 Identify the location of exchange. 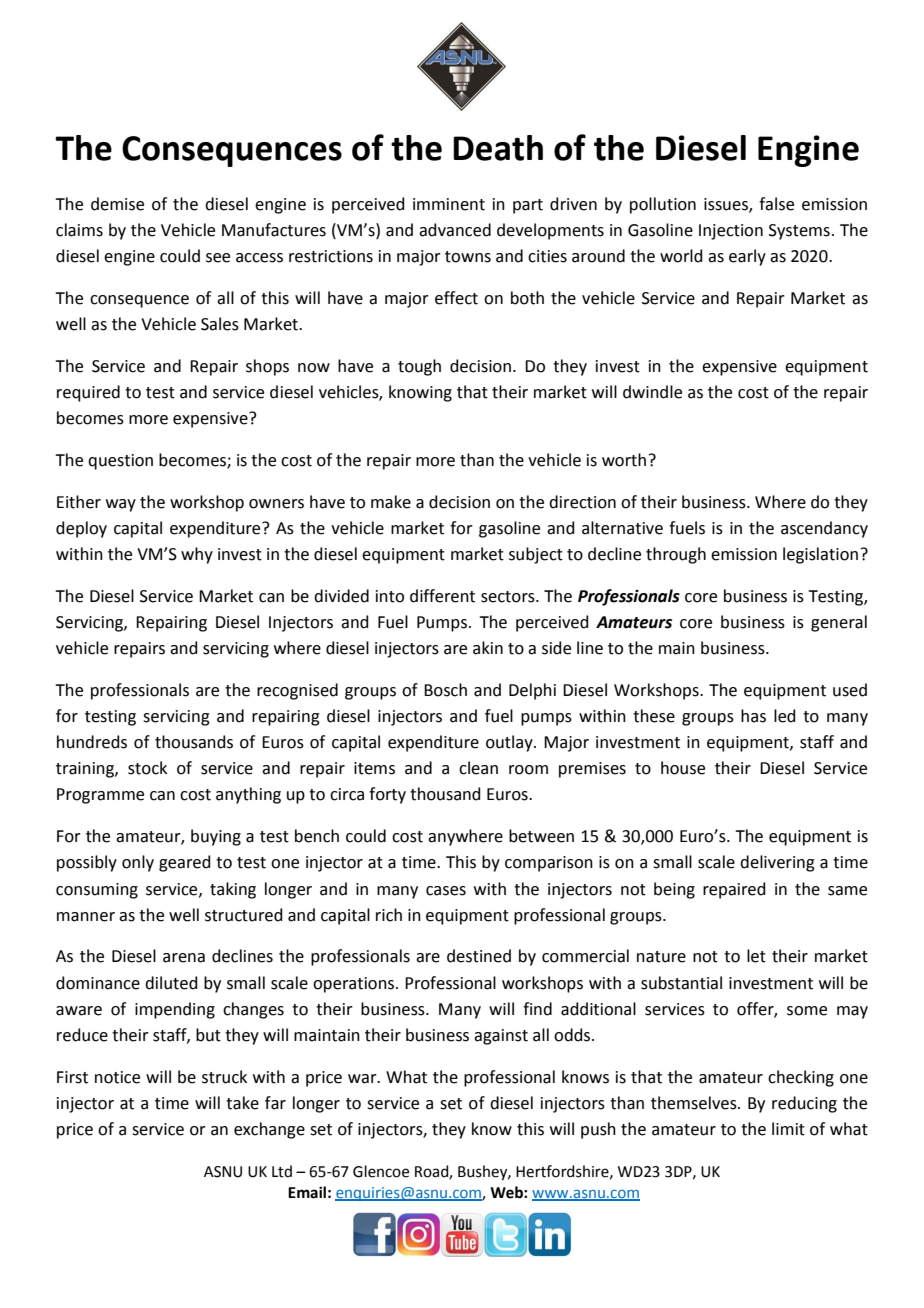
(269, 1130).
